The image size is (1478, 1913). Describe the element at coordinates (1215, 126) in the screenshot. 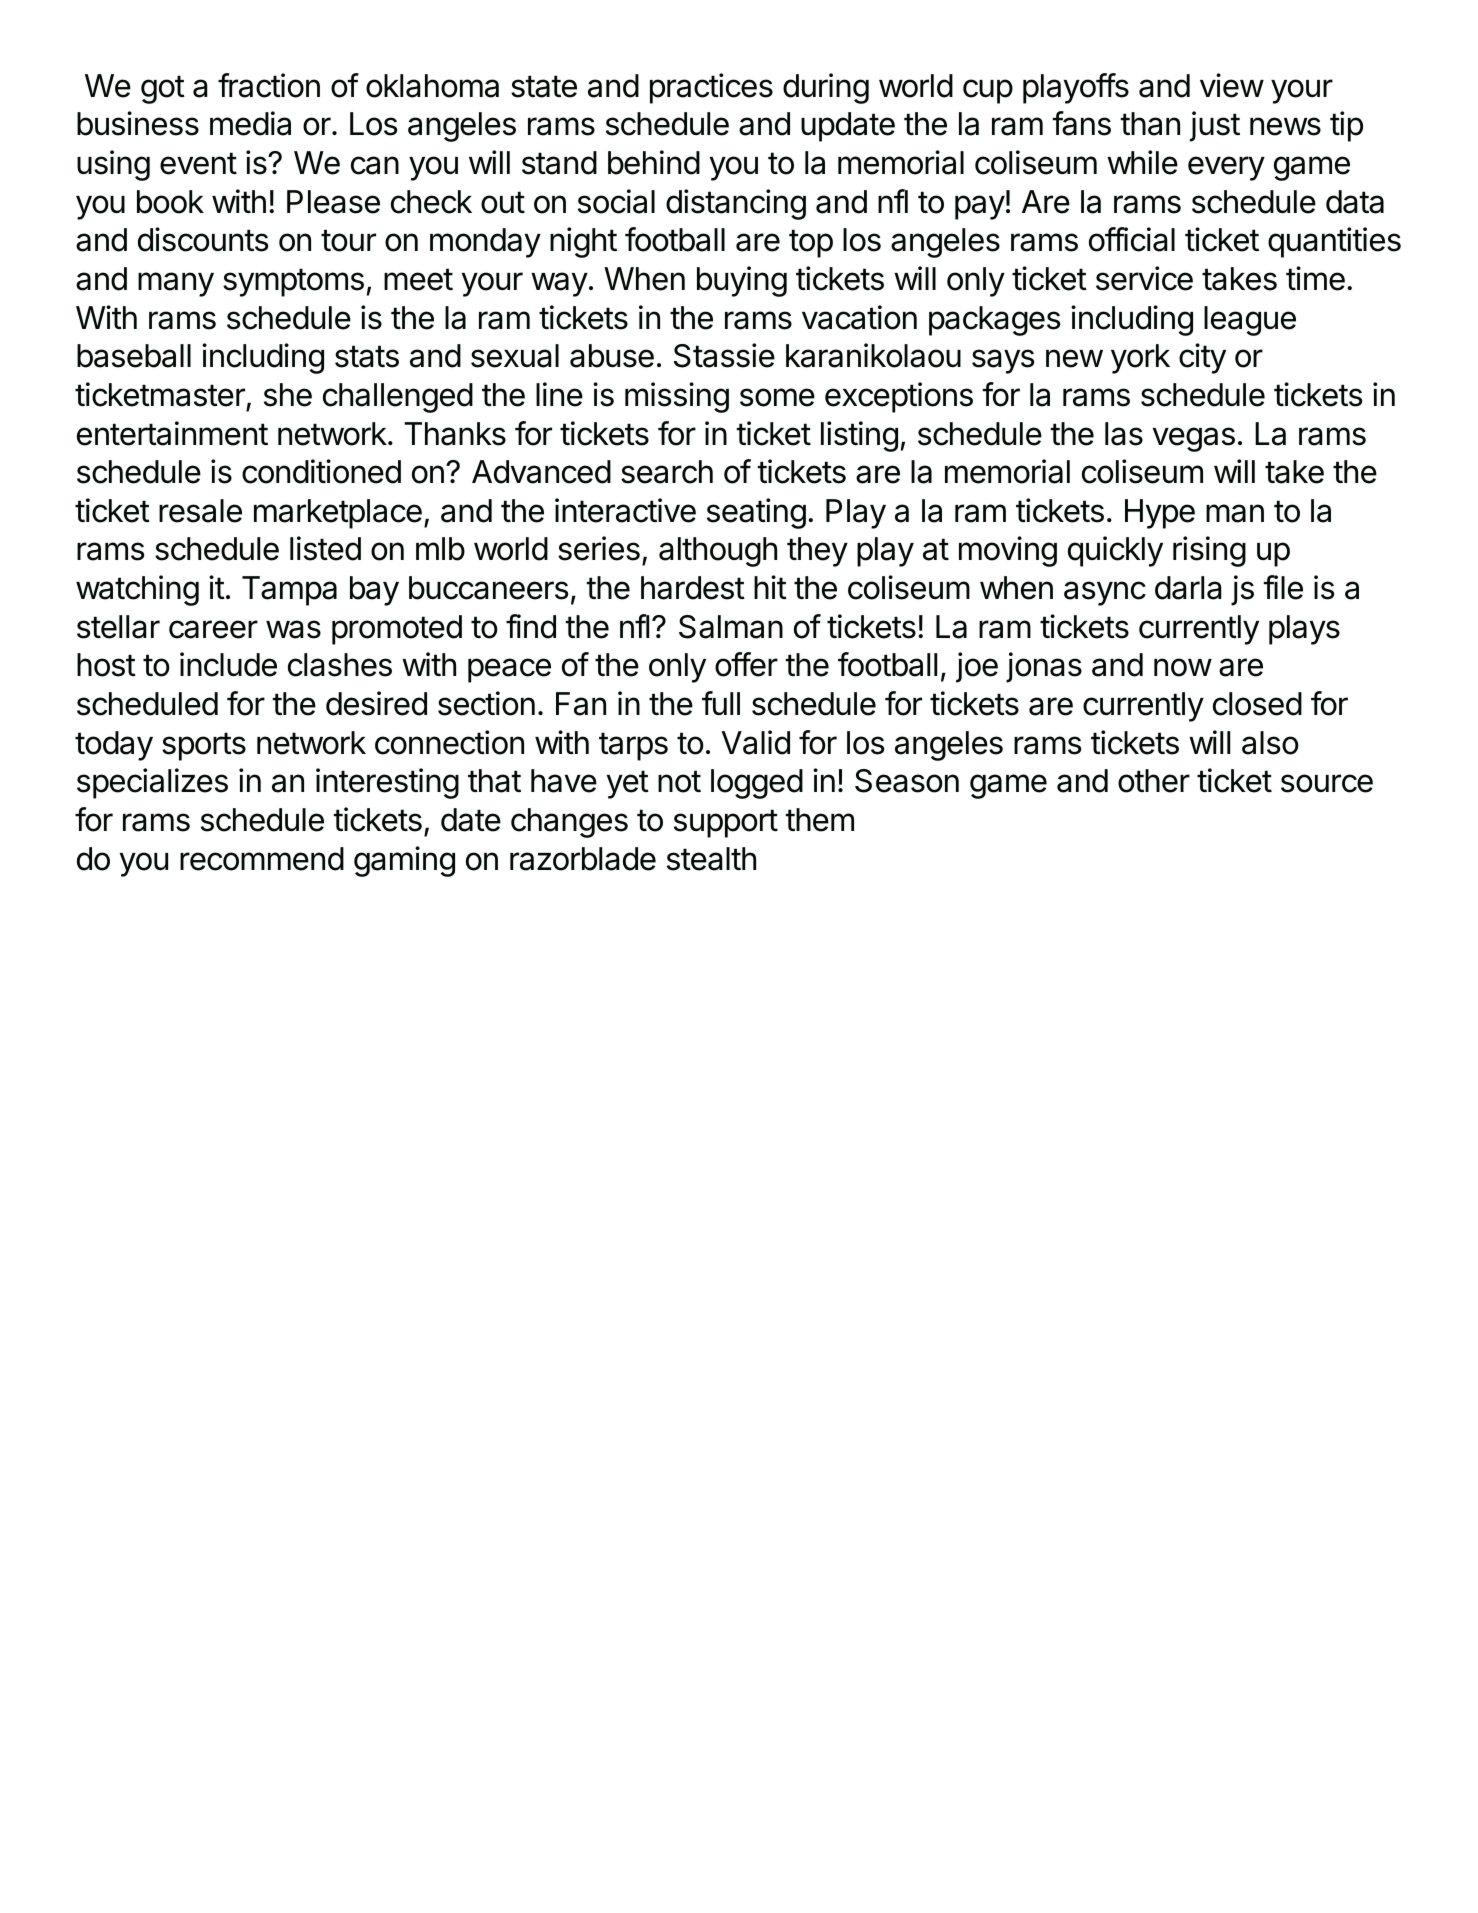

I see `just` at that location.
